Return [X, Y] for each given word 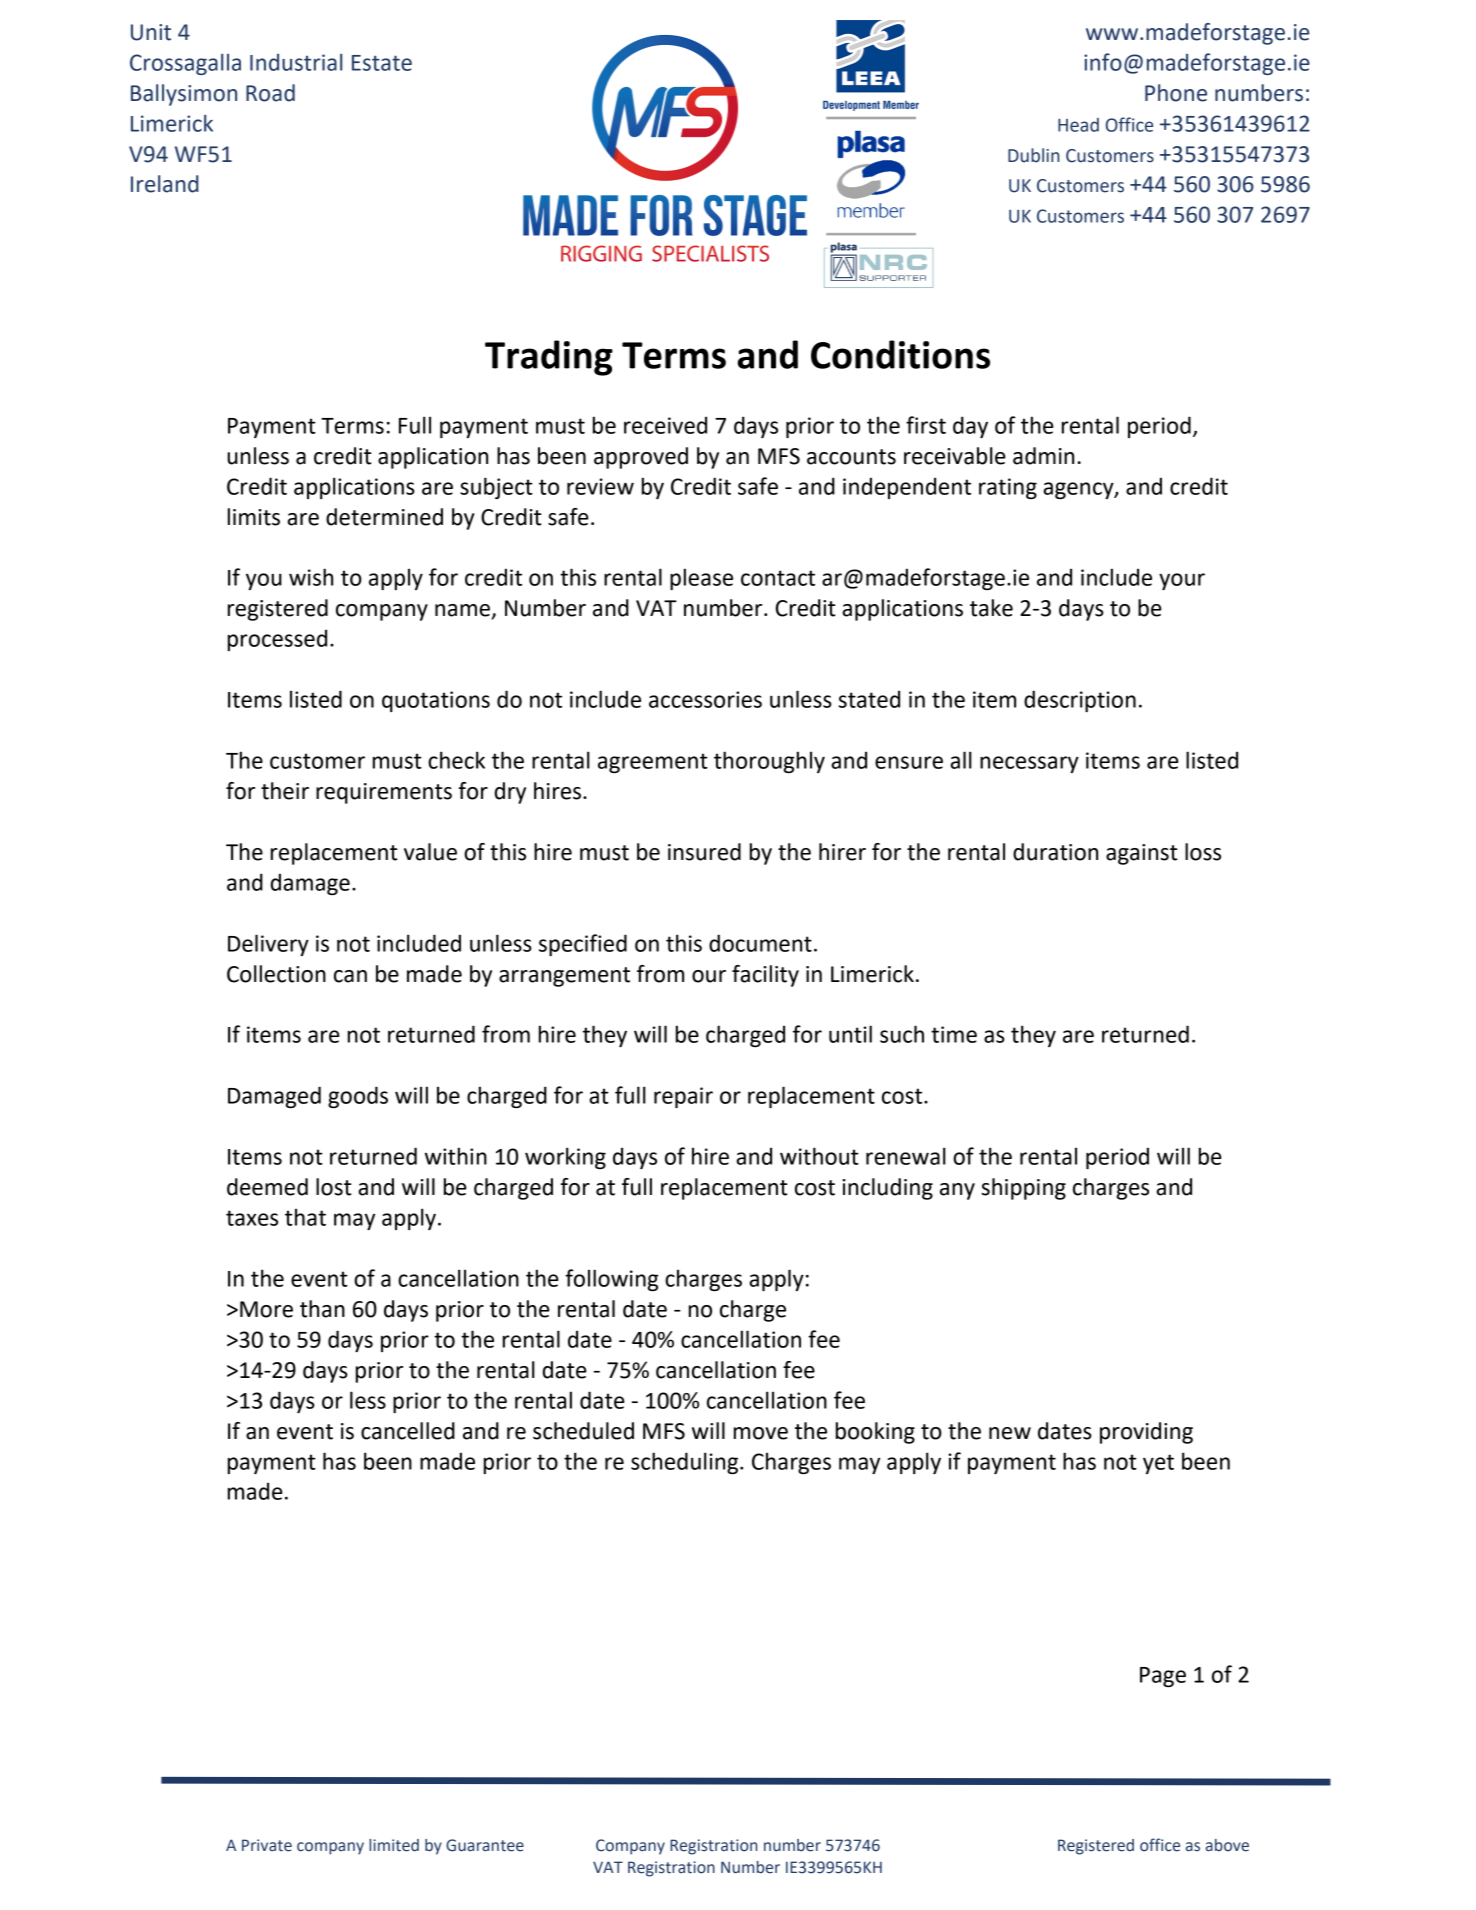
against [1142, 854]
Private [267, 1845]
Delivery [268, 945]
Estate [382, 63]
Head [1078, 125]
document [760, 943]
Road [270, 93]
